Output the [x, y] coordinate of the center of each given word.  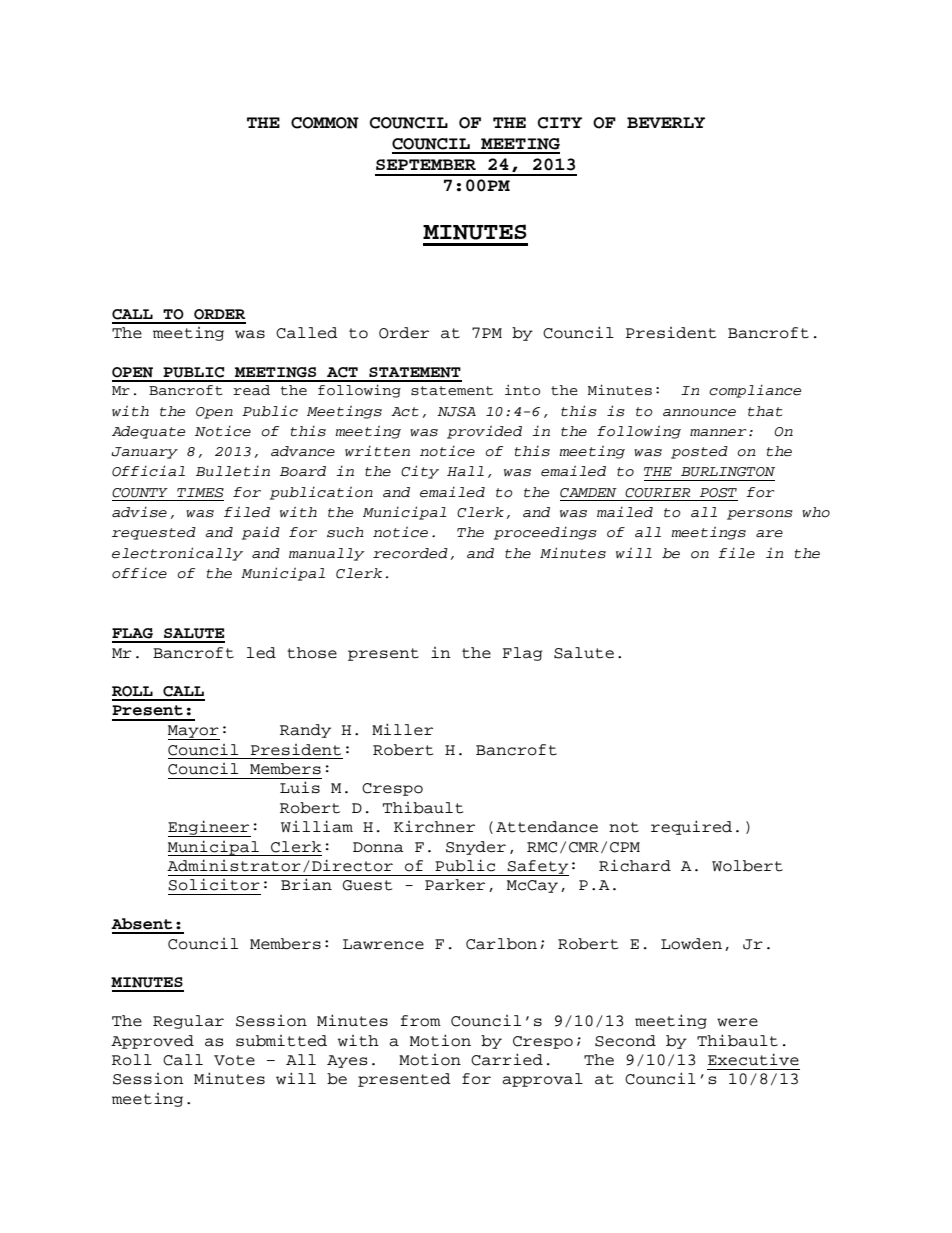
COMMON [325, 123]
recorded [410, 553]
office [139, 573]
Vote [234, 1060]
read [251, 390]
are [769, 534]
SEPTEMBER [426, 164]
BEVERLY [666, 122]
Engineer [209, 828]
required [691, 827]
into [522, 390]
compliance [755, 391]
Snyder [476, 848]
